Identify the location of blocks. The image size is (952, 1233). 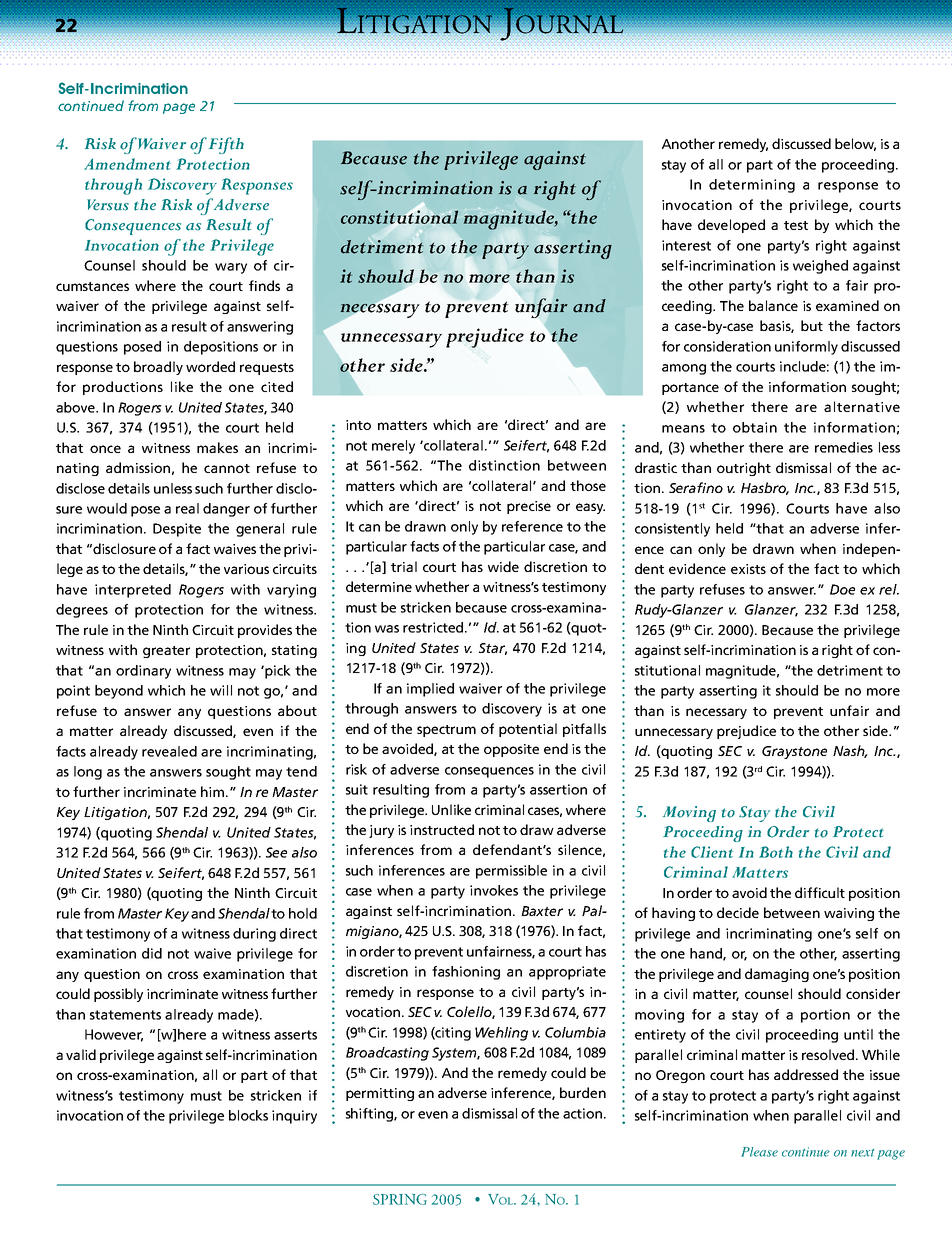
(248, 1115).
